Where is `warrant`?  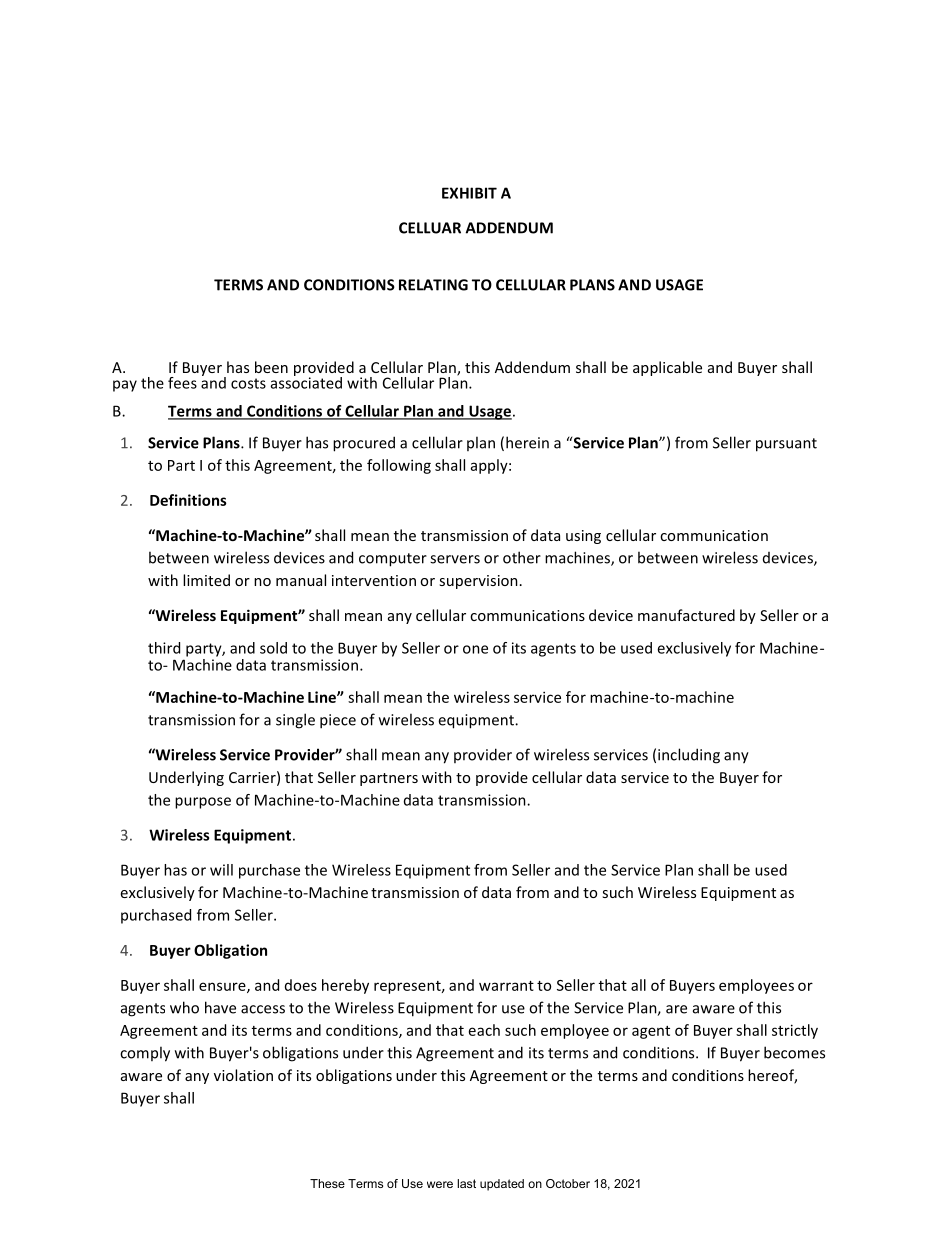
warrant is located at coordinates (506, 986).
